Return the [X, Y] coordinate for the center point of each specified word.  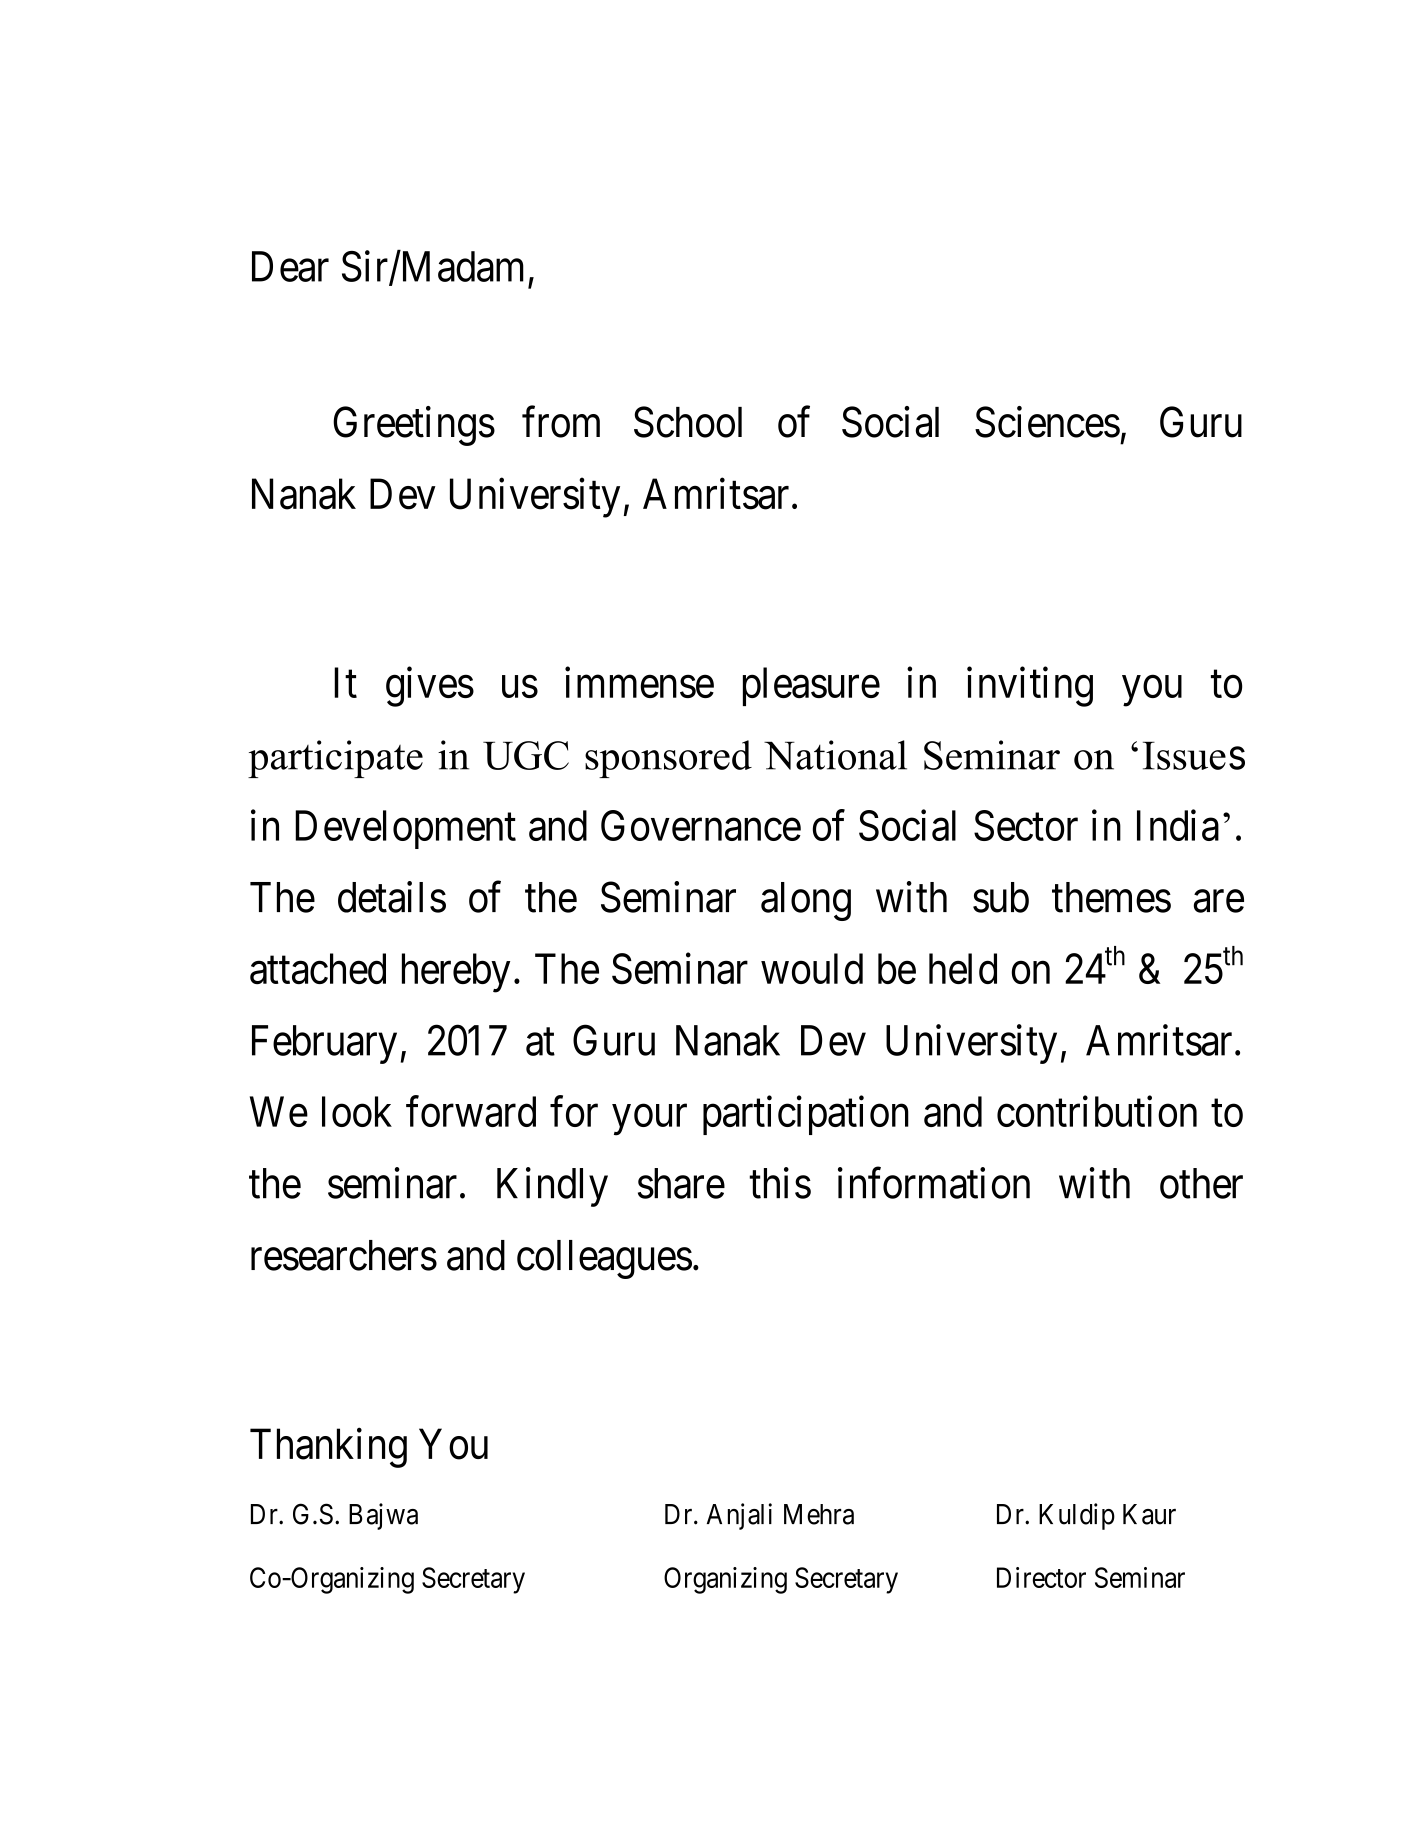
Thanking [328, 1448]
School [688, 422]
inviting [1030, 687]
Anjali [739, 1516]
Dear [290, 266]
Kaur [1149, 1514]
